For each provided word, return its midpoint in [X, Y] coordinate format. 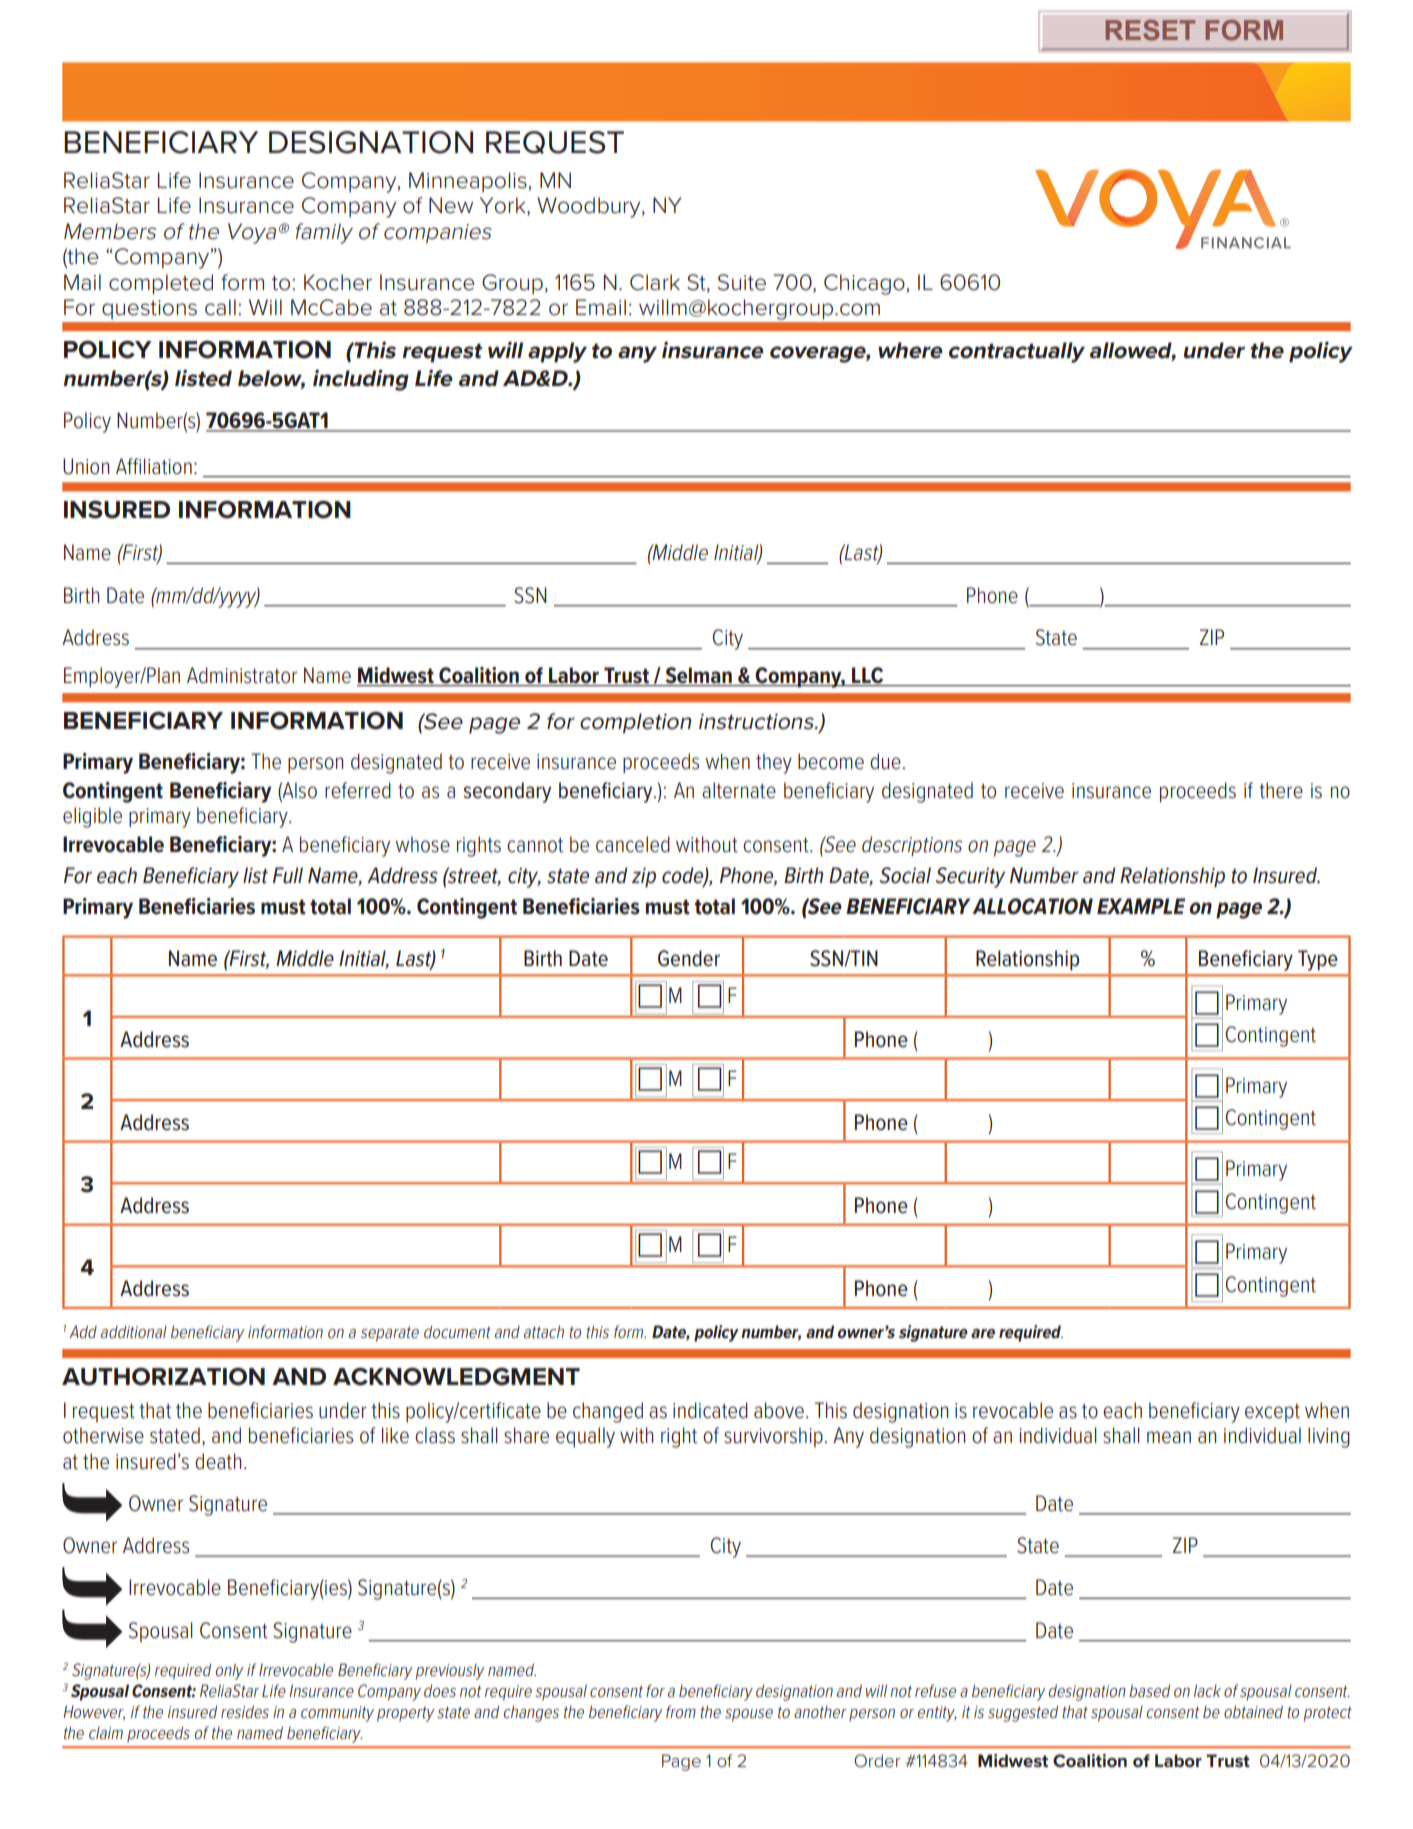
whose [423, 844]
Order [877, 1761]
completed [161, 284]
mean [1169, 1437]
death [218, 1461]
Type [1318, 960]
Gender [689, 958]
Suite [742, 282]
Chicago [864, 284]
